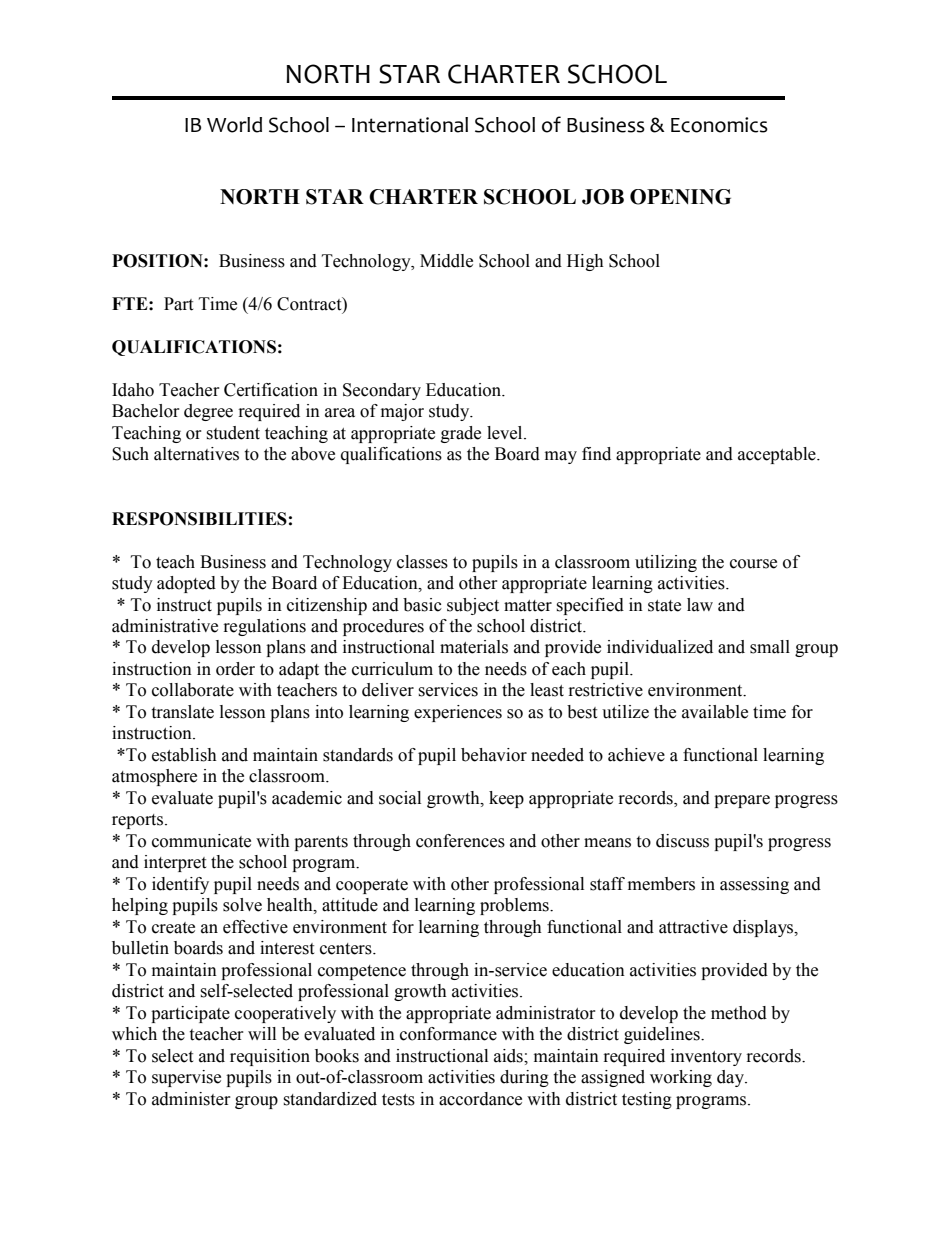 Image resolution: width=952 pixels, height=1233 pixels. Describe the element at coordinates (234, 125) in the document. I see `World` at that location.
